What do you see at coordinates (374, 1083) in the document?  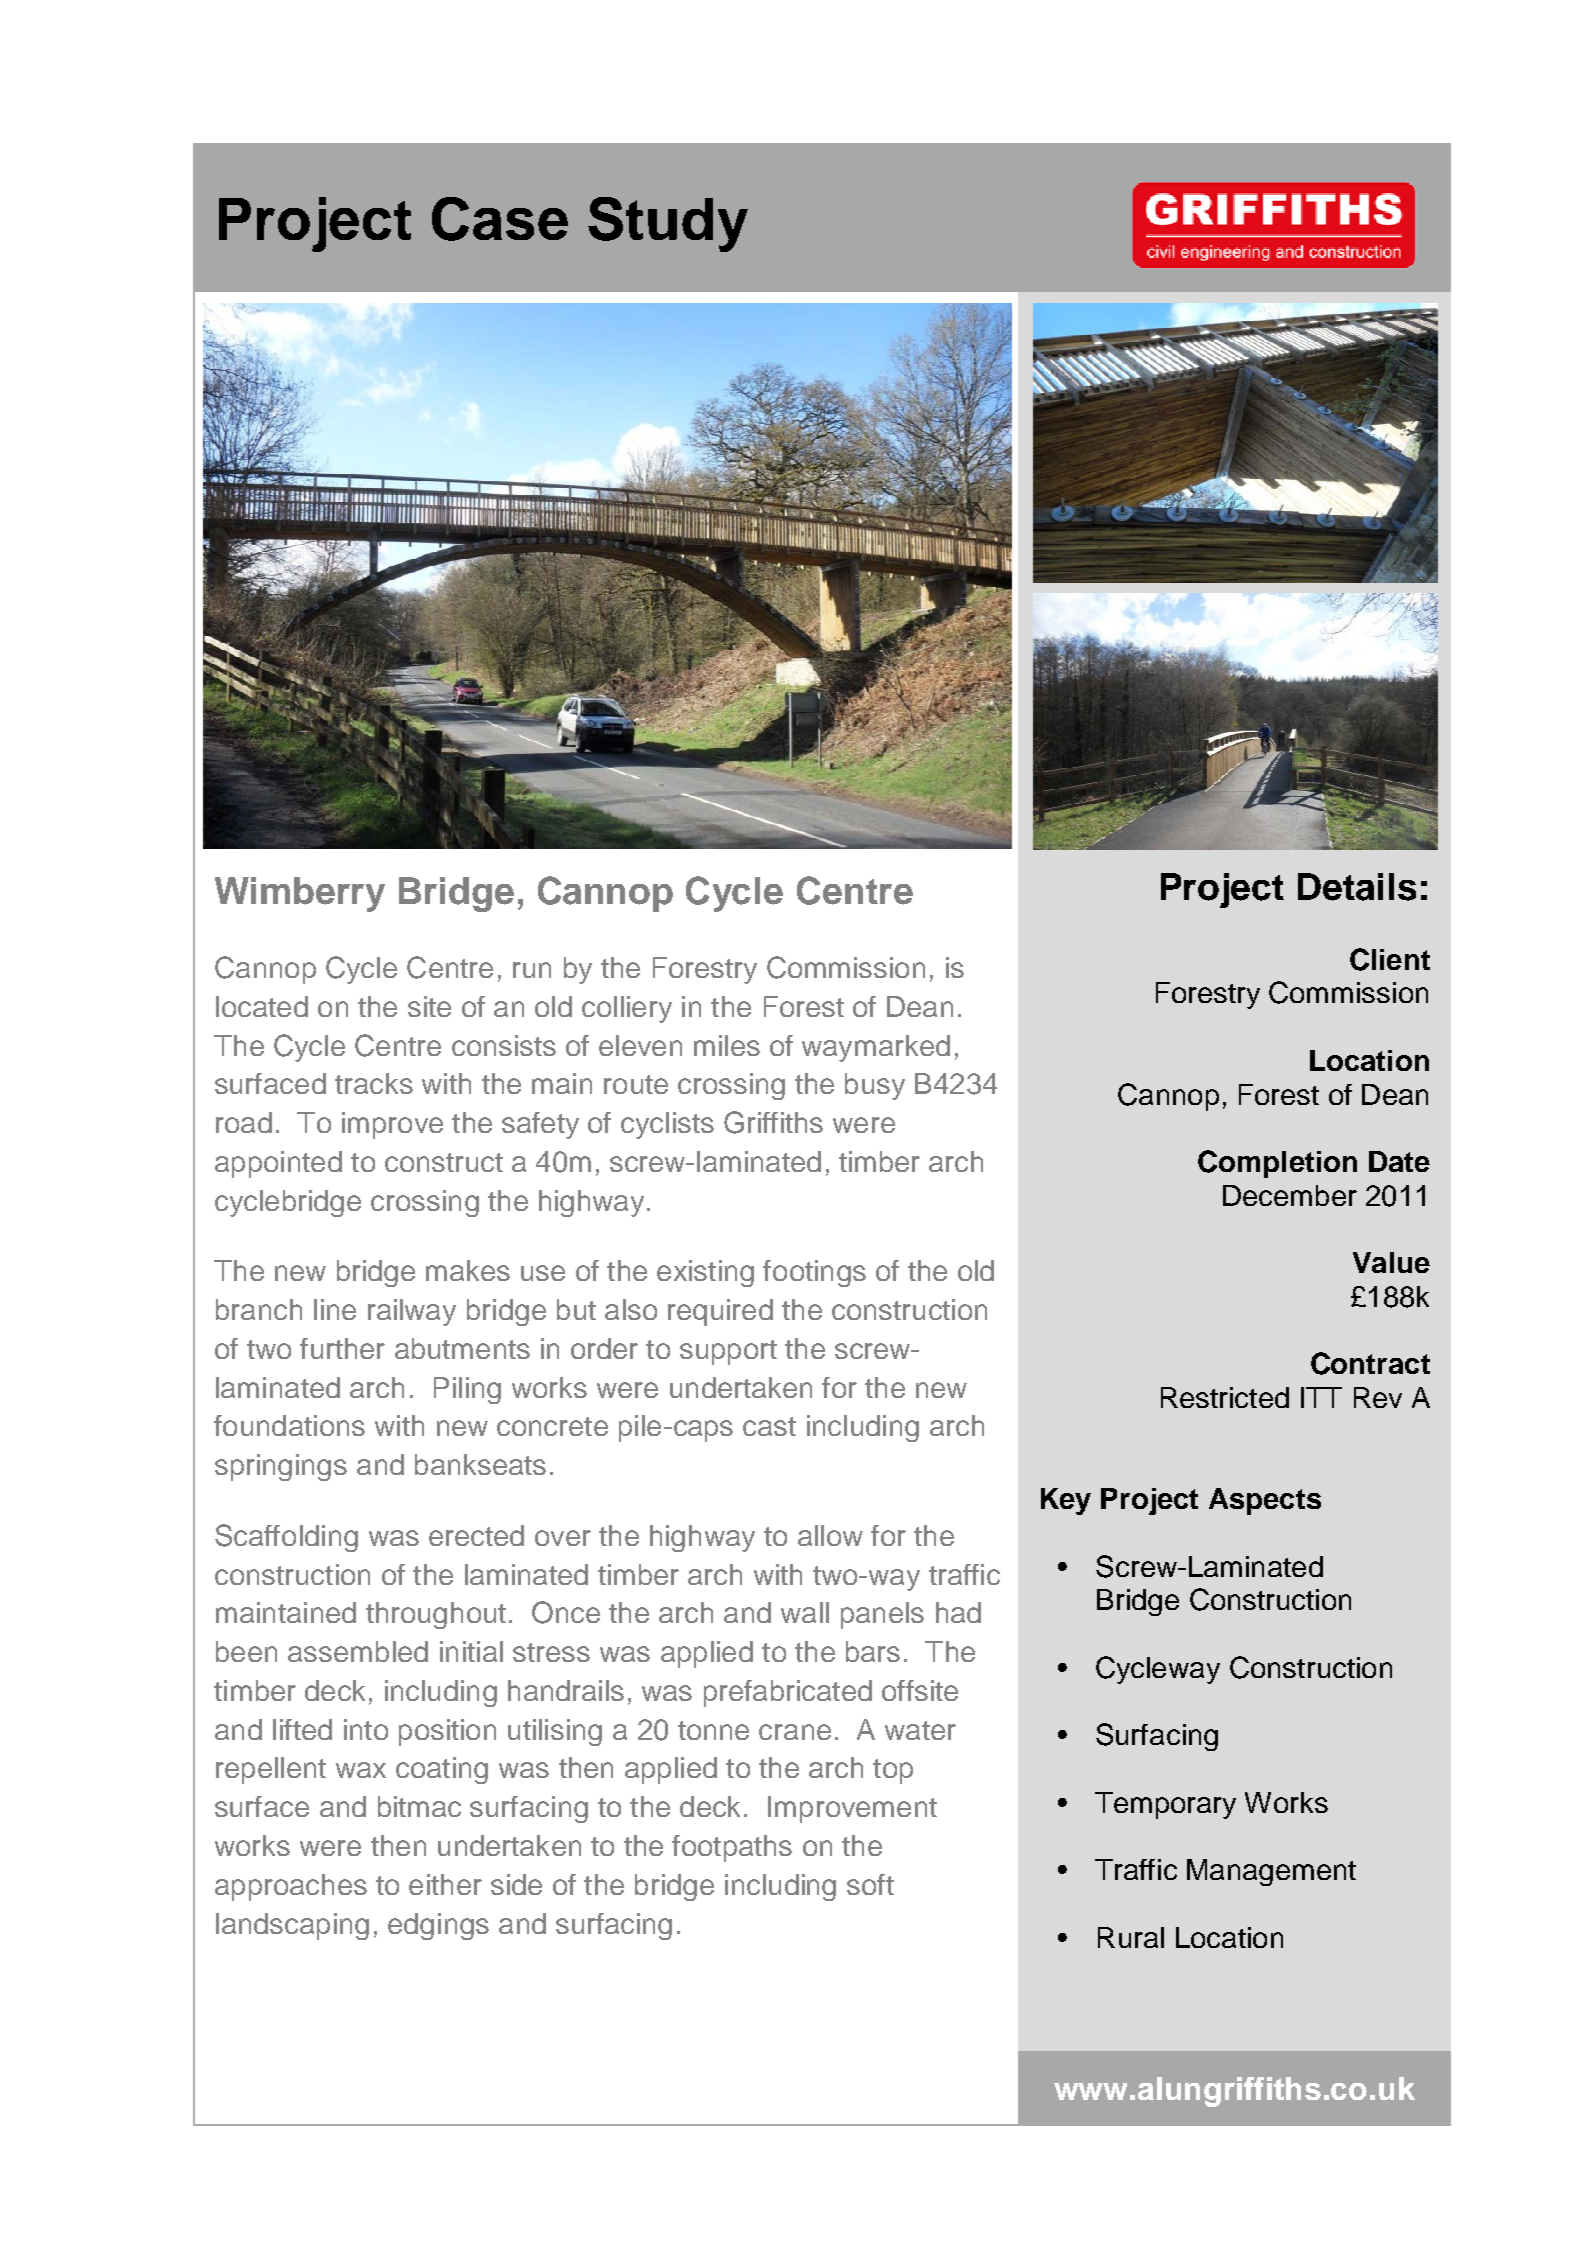 I see `tracks` at bounding box center [374, 1083].
